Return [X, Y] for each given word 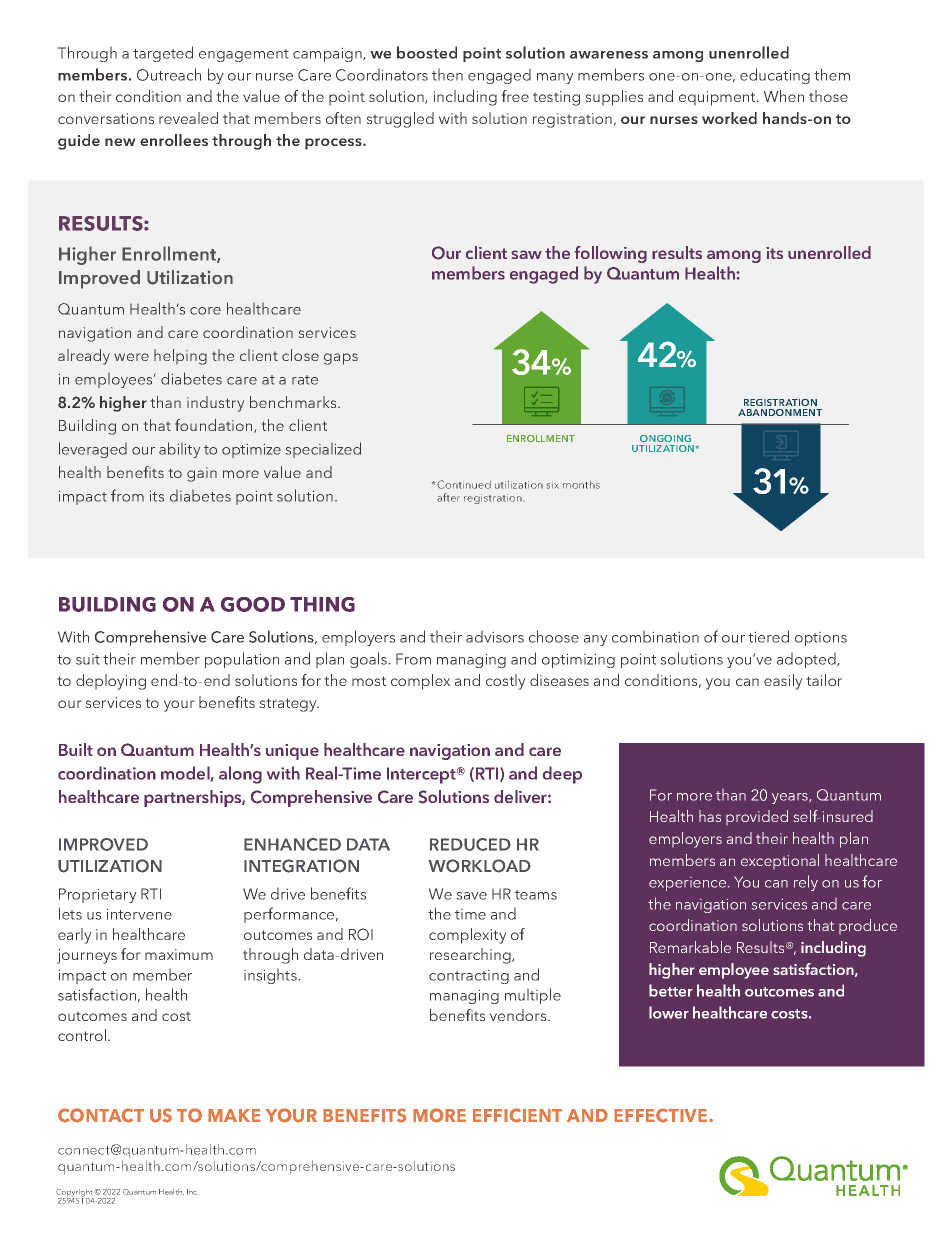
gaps [341, 359]
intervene [139, 914]
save [471, 896]
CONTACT [101, 1115]
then [447, 74]
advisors [495, 636]
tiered [768, 636]
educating [775, 76]
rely [806, 883]
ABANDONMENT [780, 412]
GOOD [253, 604]
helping [180, 357]
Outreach [169, 74]
